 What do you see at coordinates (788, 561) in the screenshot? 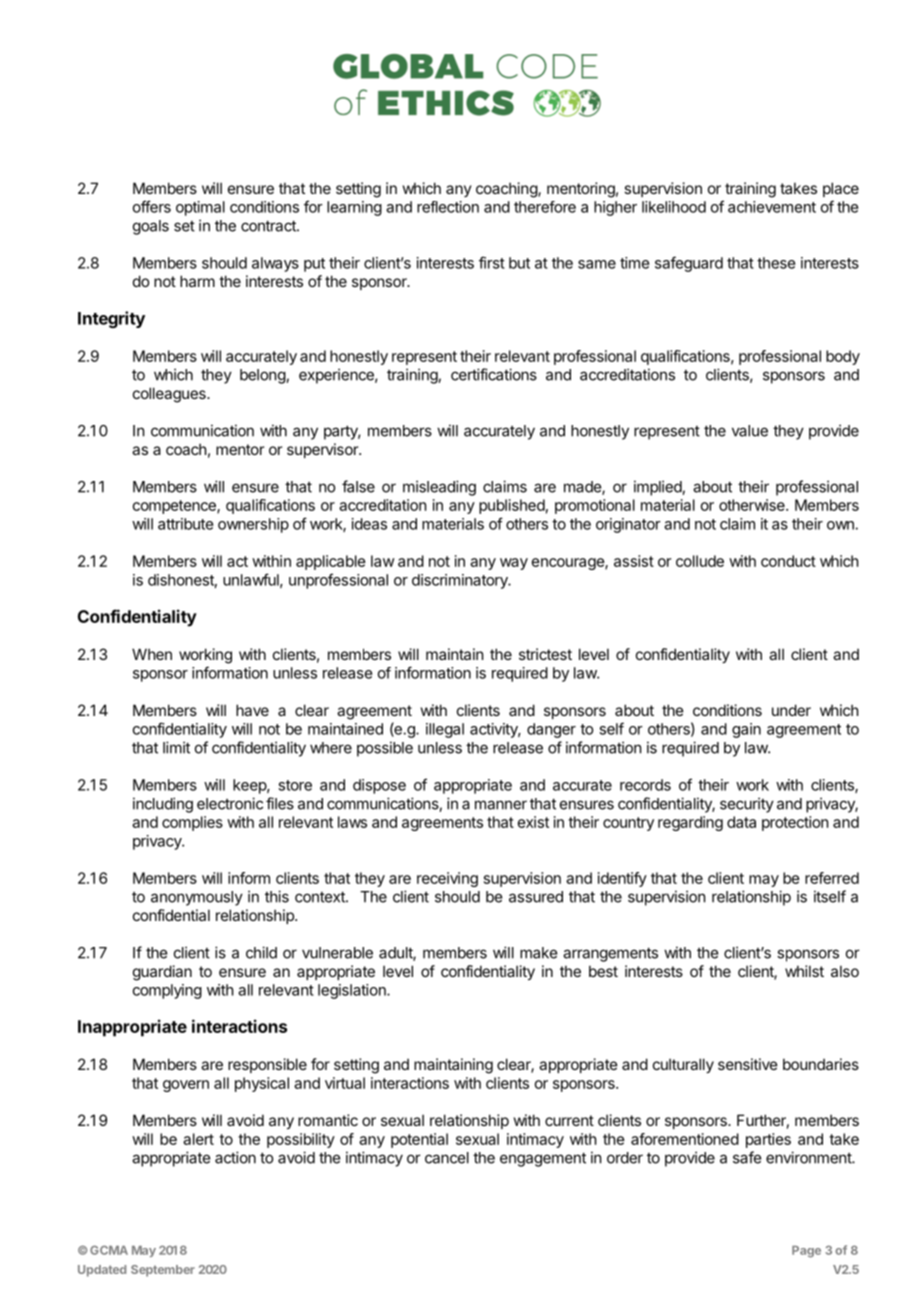
I see `conduct` at bounding box center [788, 561].
